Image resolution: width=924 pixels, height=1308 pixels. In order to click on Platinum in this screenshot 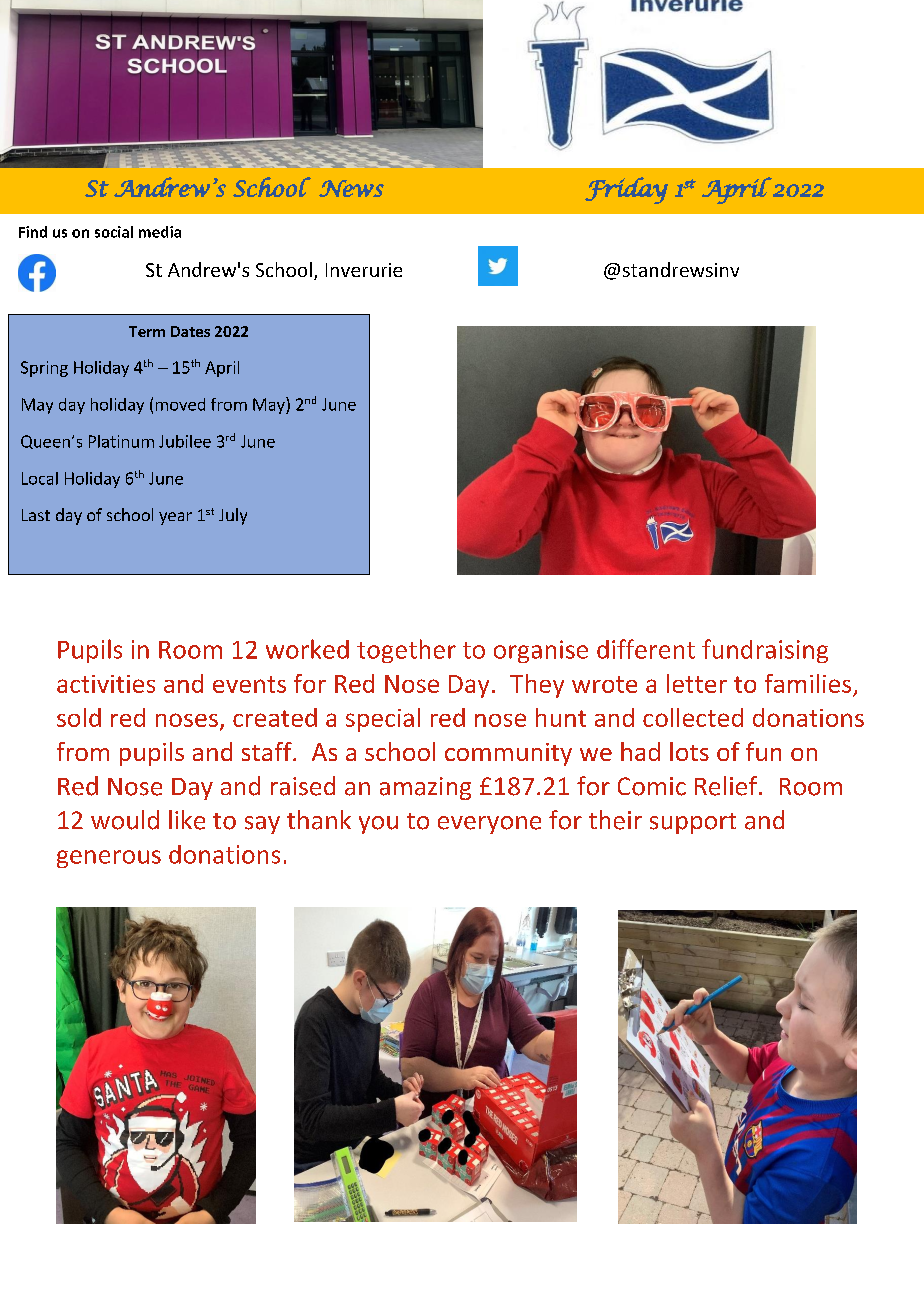, I will do `click(121, 441)`.
